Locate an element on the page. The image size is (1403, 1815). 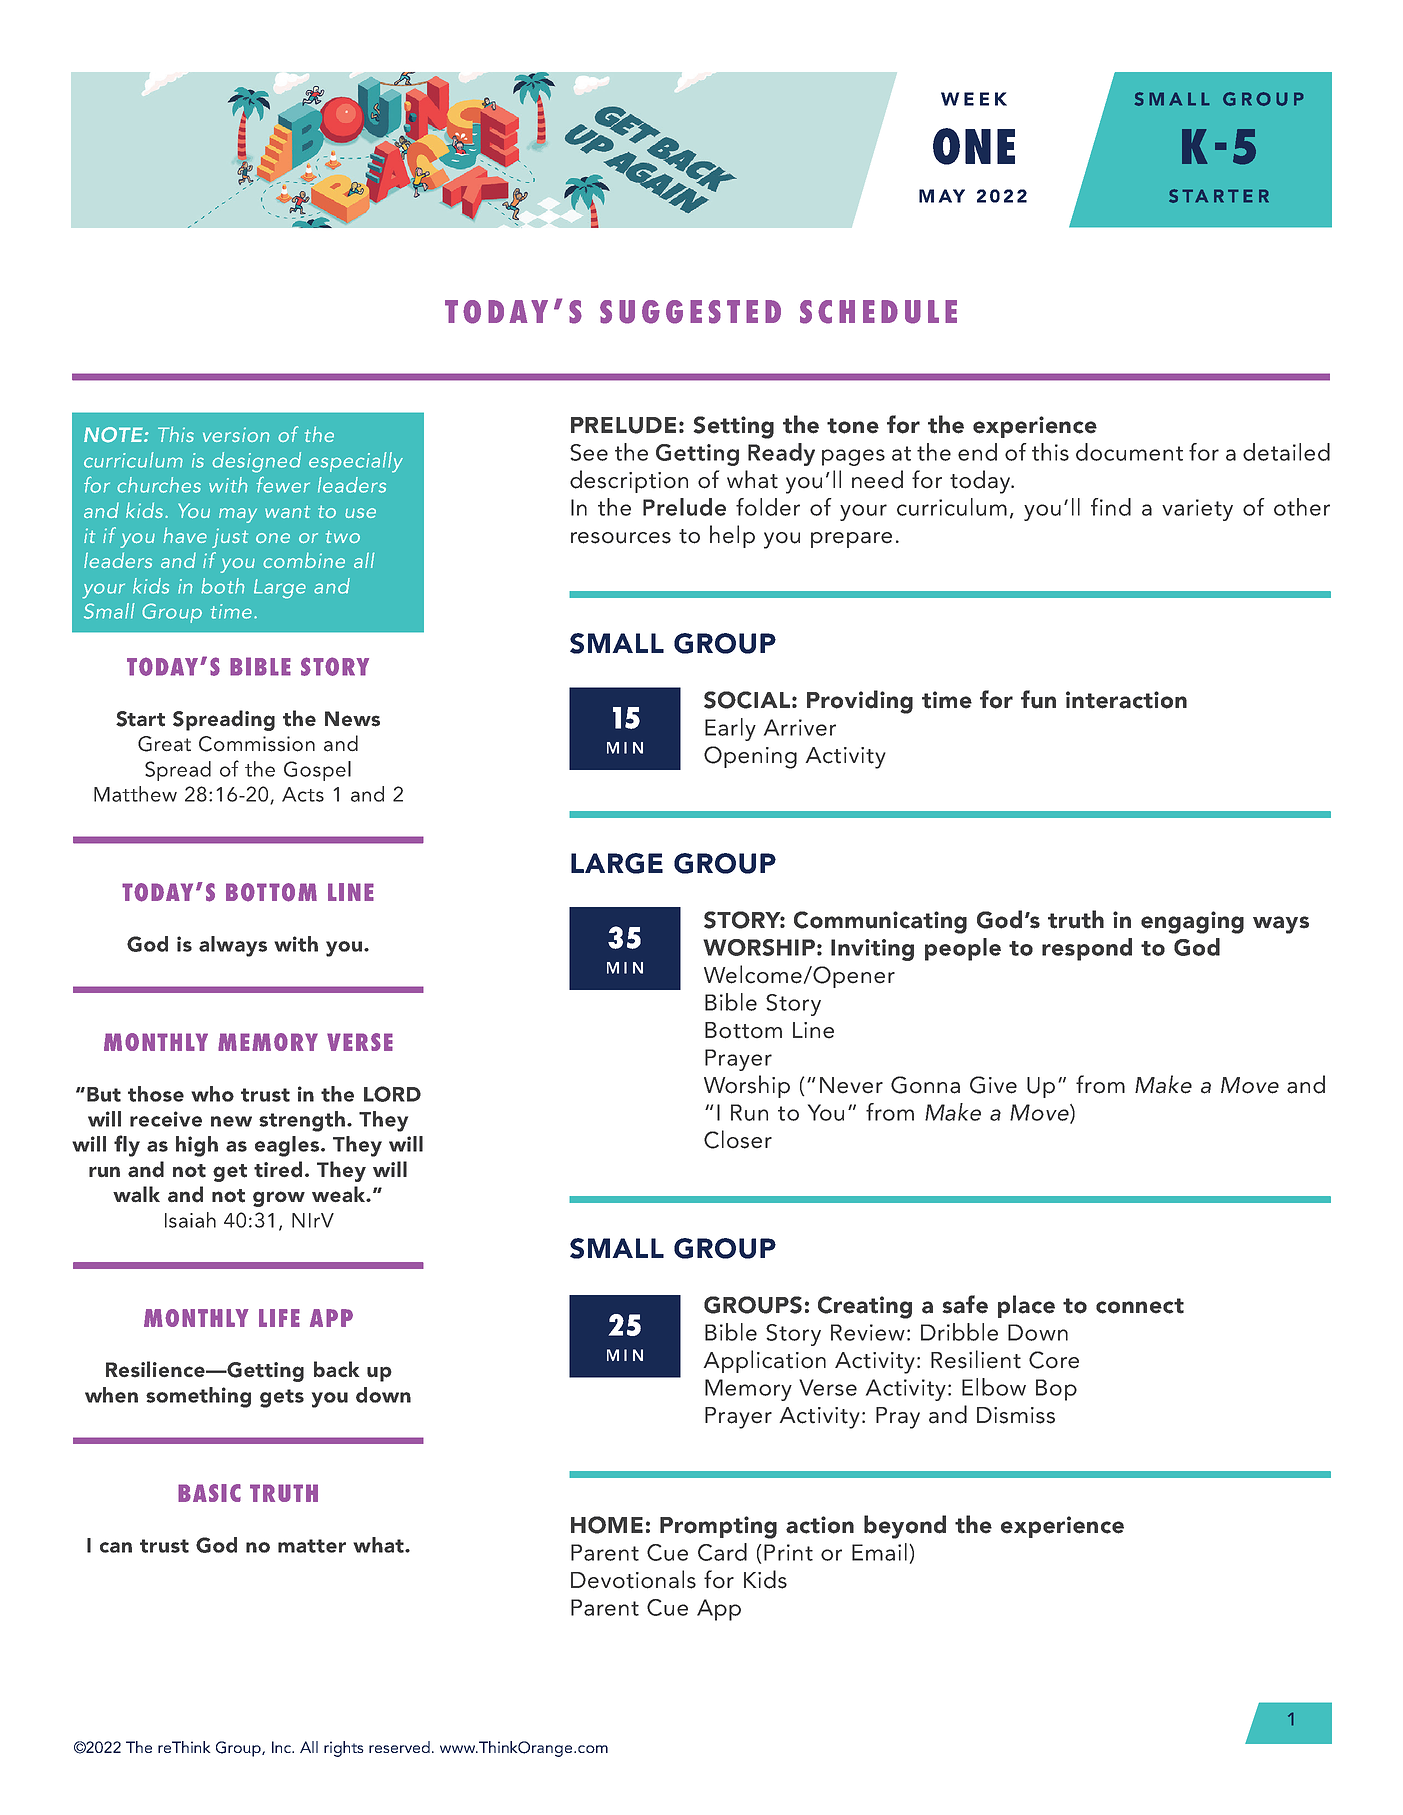
engaging is located at coordinates (1192, 922).
